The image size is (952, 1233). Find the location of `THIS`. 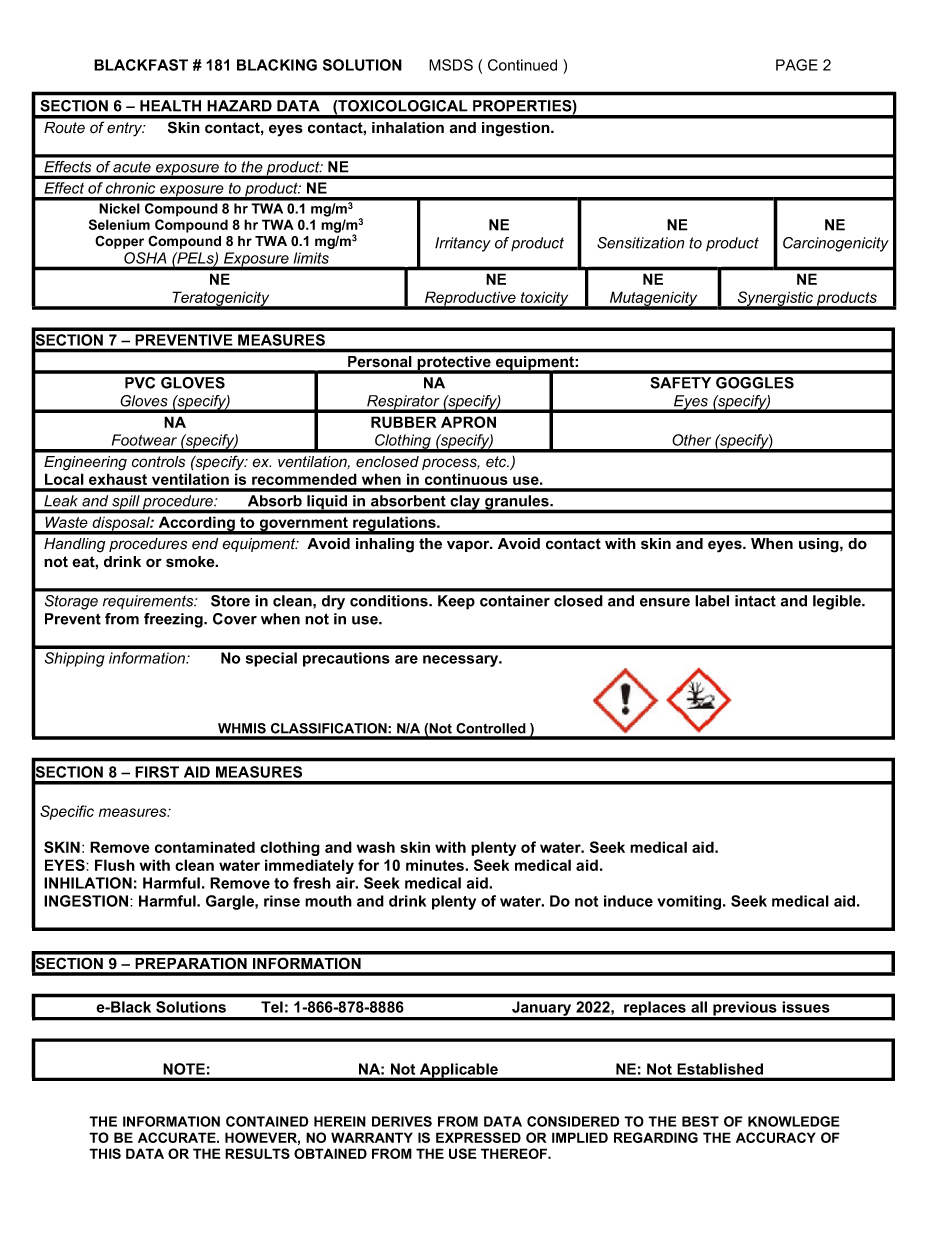

THIS is located at coordinates (105, 1153).
